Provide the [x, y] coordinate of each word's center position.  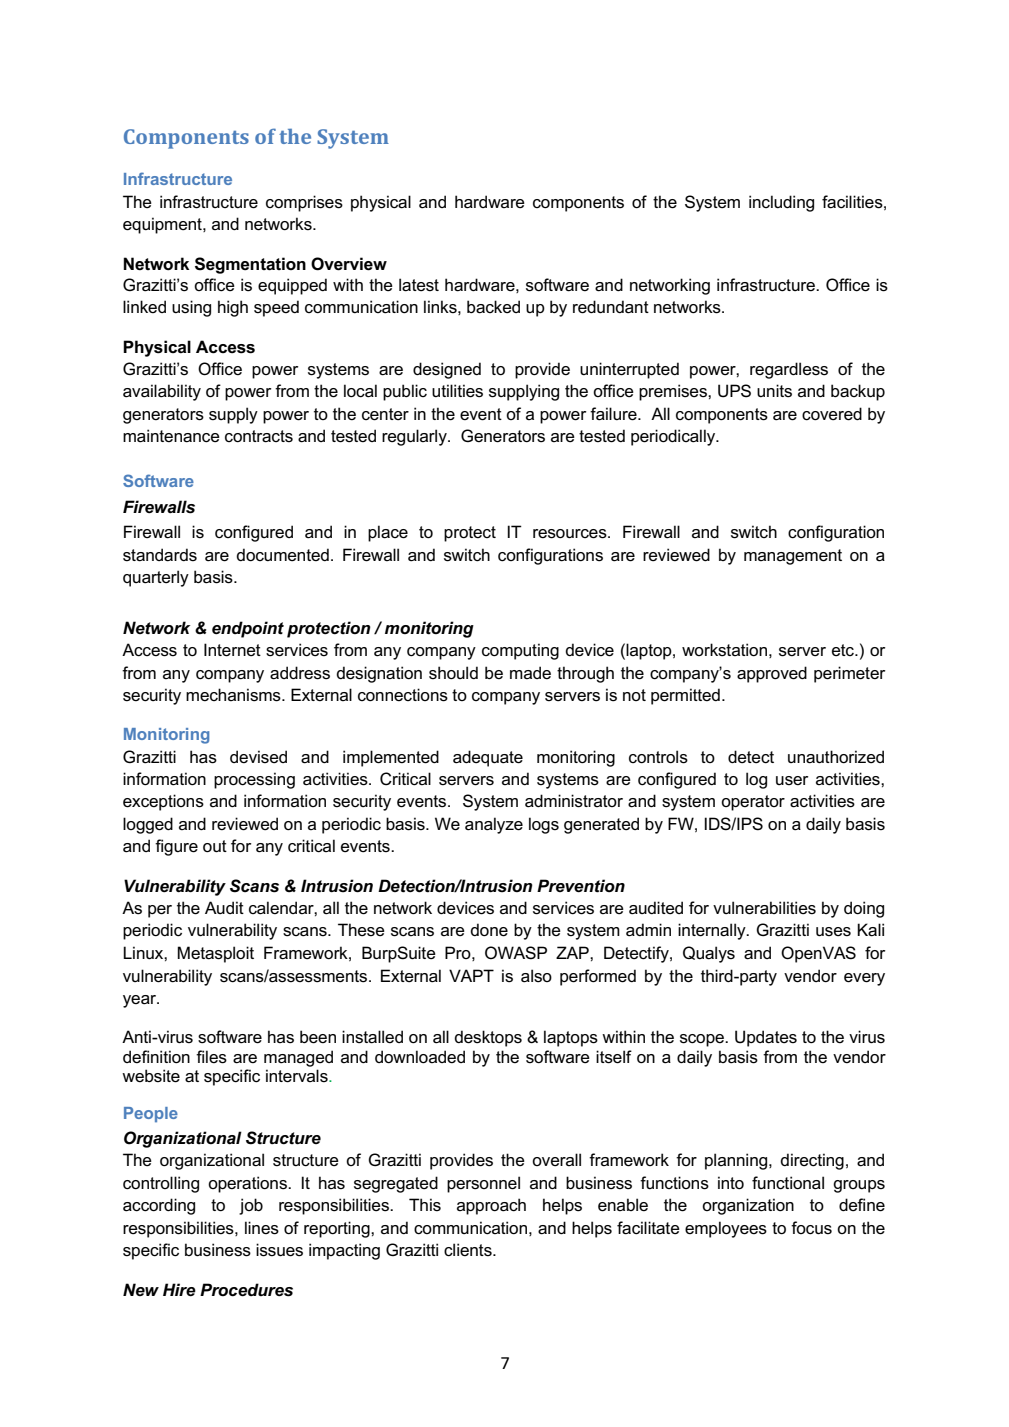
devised [258, 757]
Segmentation [250, 265]
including [781, 203]
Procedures [246, 1290]
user [792, 781]
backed [493, 307]
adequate [488, 758]
